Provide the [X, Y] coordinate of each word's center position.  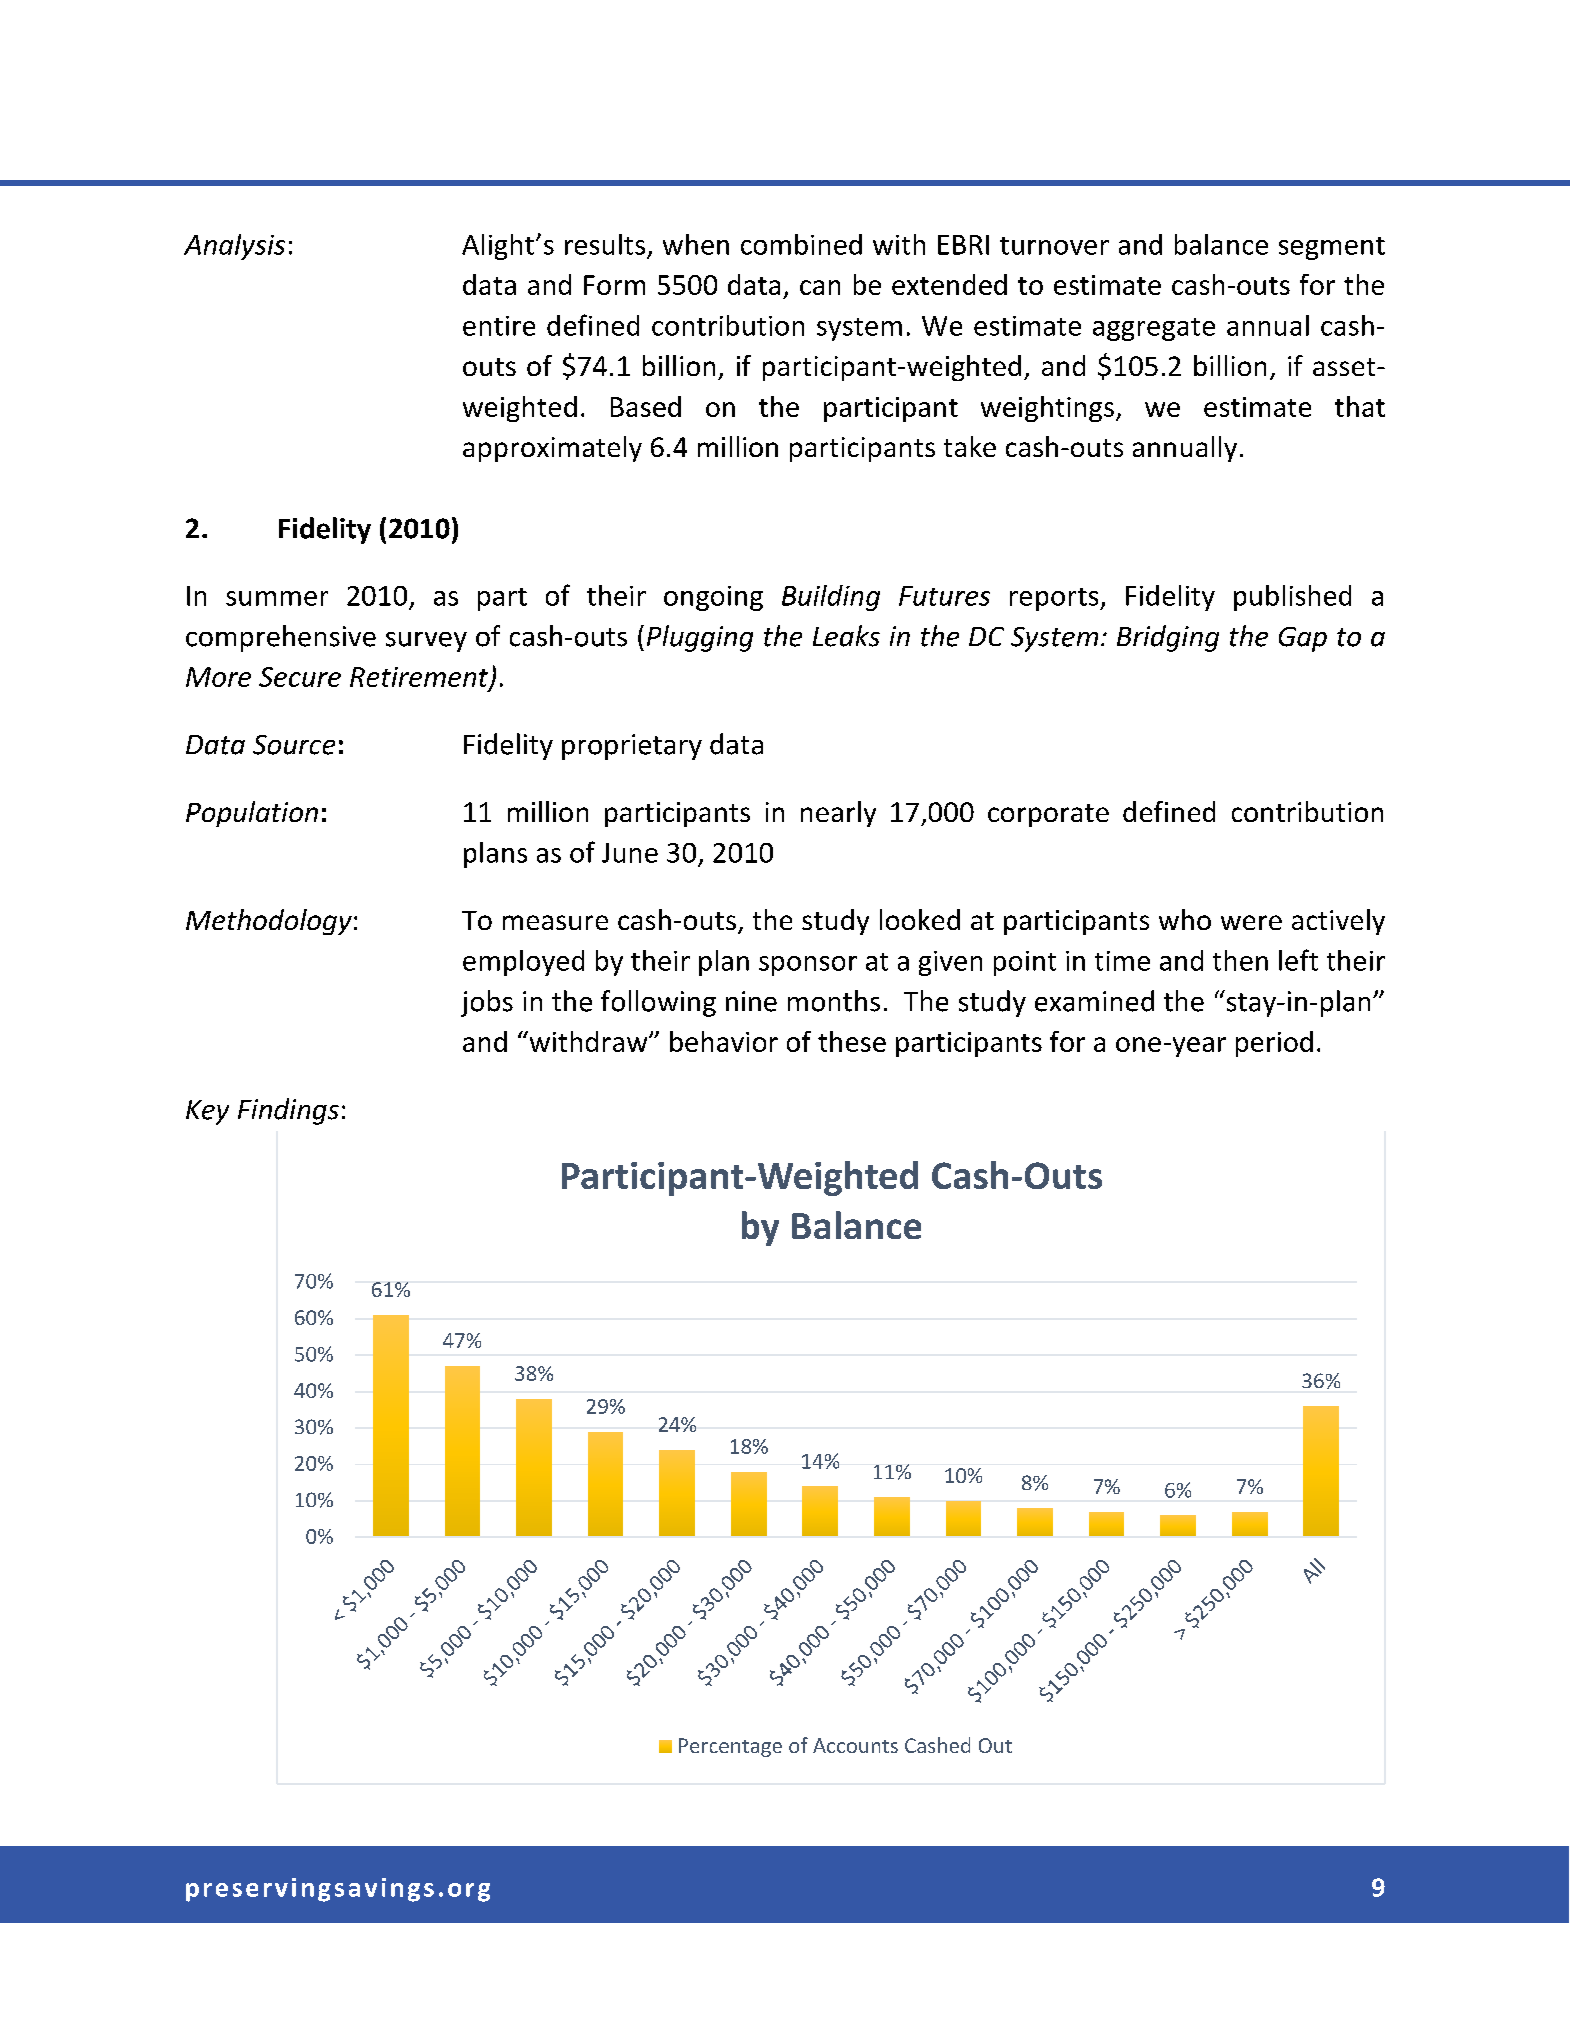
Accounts [855, 1745]
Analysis [234, 247]
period [1274, 1044]
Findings [288, 1111]
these [852, 1041]
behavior [724, 1041]
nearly [838, 814]
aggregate [1154, 329]
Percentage [730, 1747]
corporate [1048, 815]
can [820, 287]
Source [294, 745]
